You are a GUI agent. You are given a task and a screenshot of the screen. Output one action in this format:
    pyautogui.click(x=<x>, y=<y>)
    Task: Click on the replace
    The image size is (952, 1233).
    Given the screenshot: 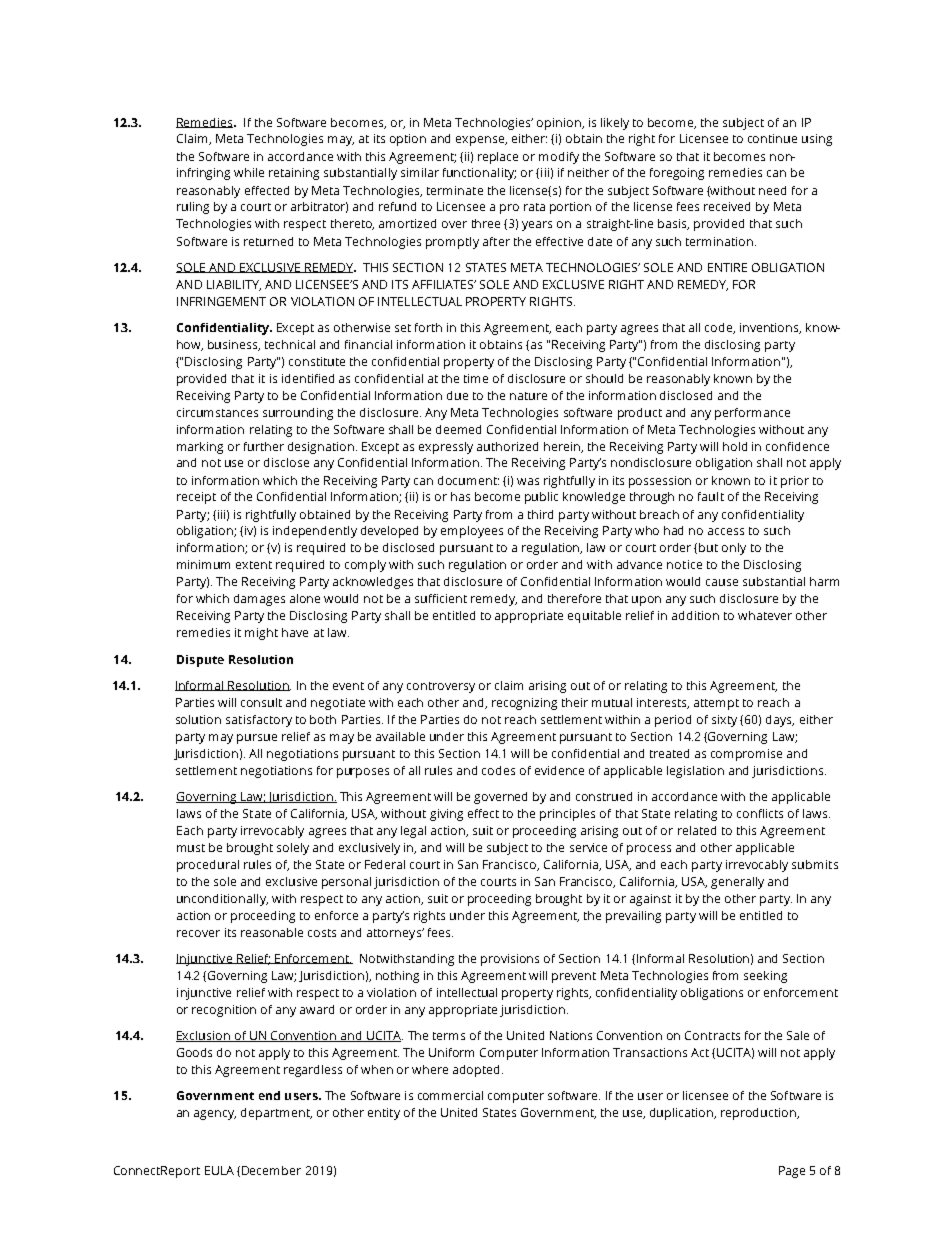 What is the action you would take?
    pyautogui.click(x=498, y=158)
